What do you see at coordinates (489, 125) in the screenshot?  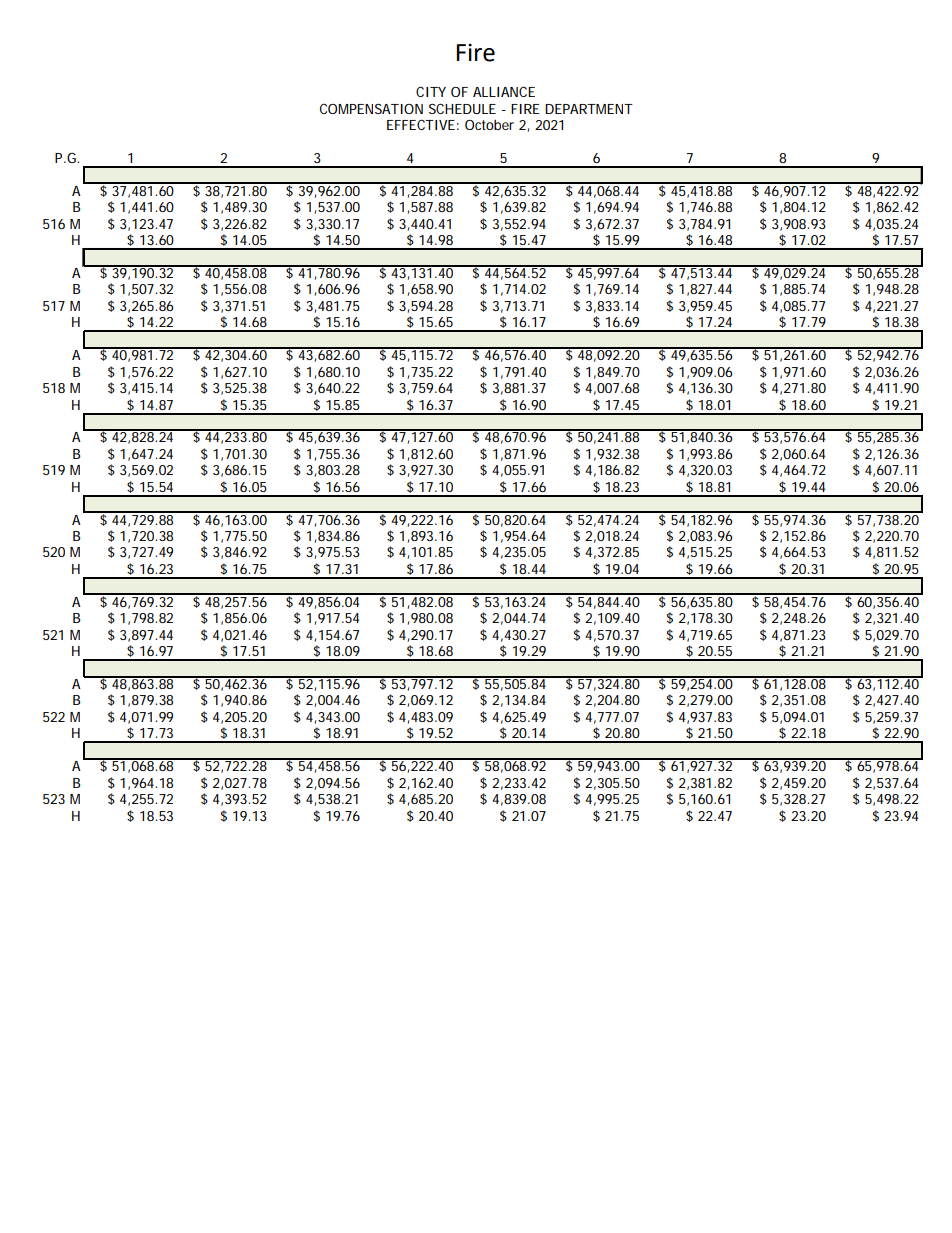 I see `October` at bounding box center [489, 125].
